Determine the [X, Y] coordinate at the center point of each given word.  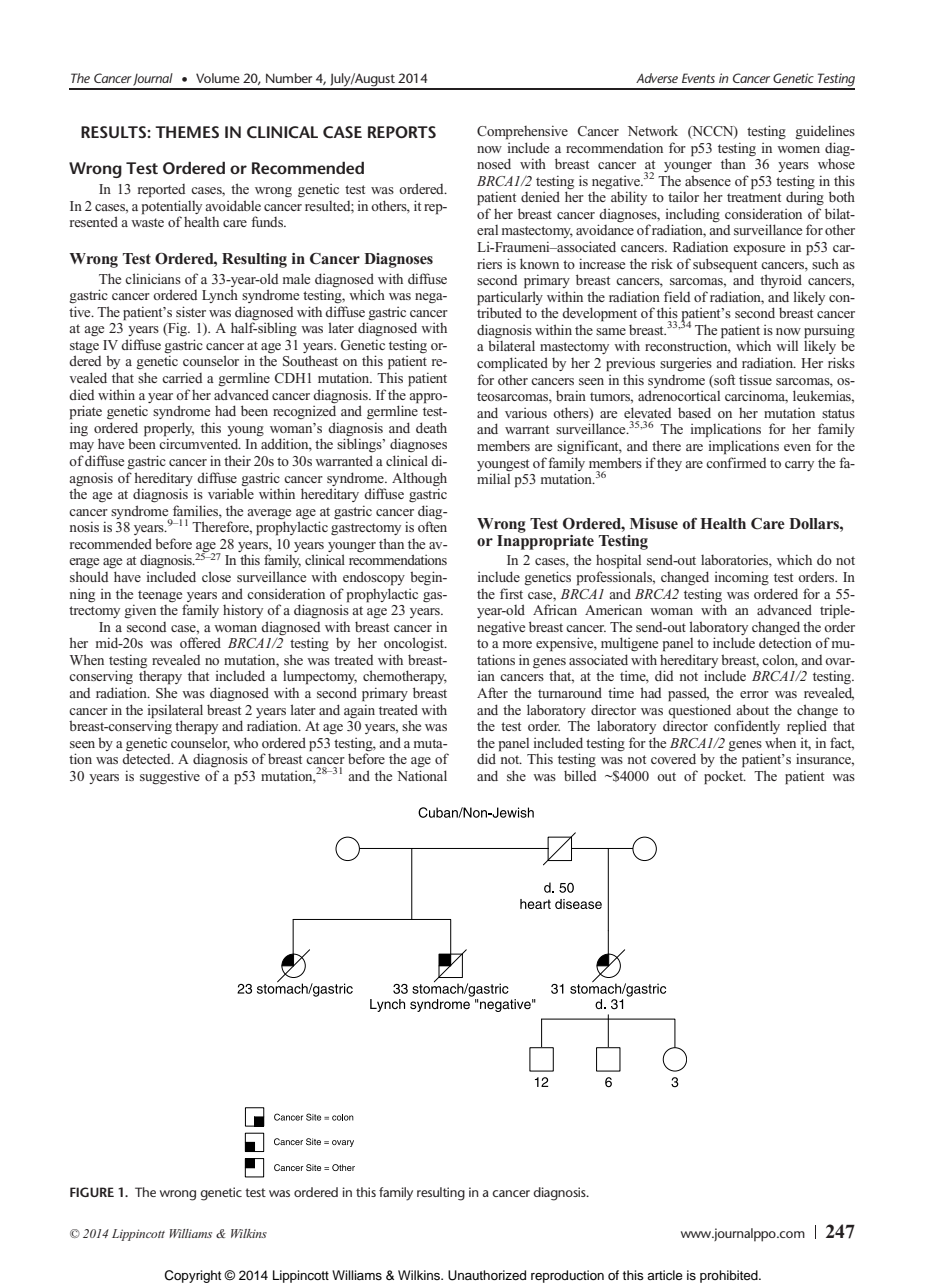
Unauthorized [487, 1275]
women [798, 149]
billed [580, 775]
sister [191, 311]
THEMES [187, 132]
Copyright [192, 1276]
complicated [512, 364]
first [511, 593]
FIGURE [92, 1192]
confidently [747, 727]
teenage [160, 596]
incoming [742, 578]
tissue [755, 380]
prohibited [730, 1276]
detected [147, 758]
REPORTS [402, 132]
